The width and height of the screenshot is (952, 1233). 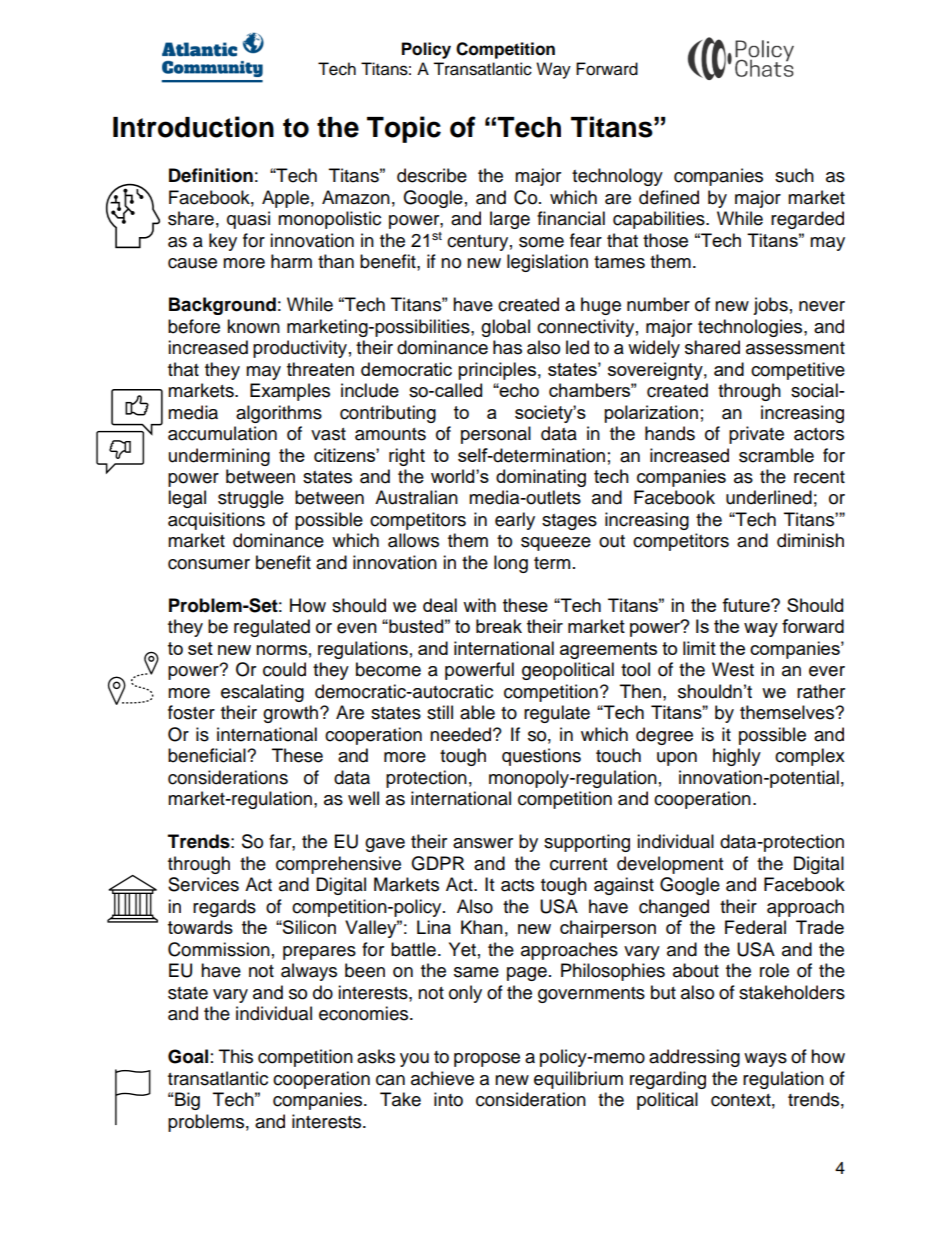 What do you see at coordinates (699, 648) in the screenshot?
I see `limit` at bounding box center [699, 648].
